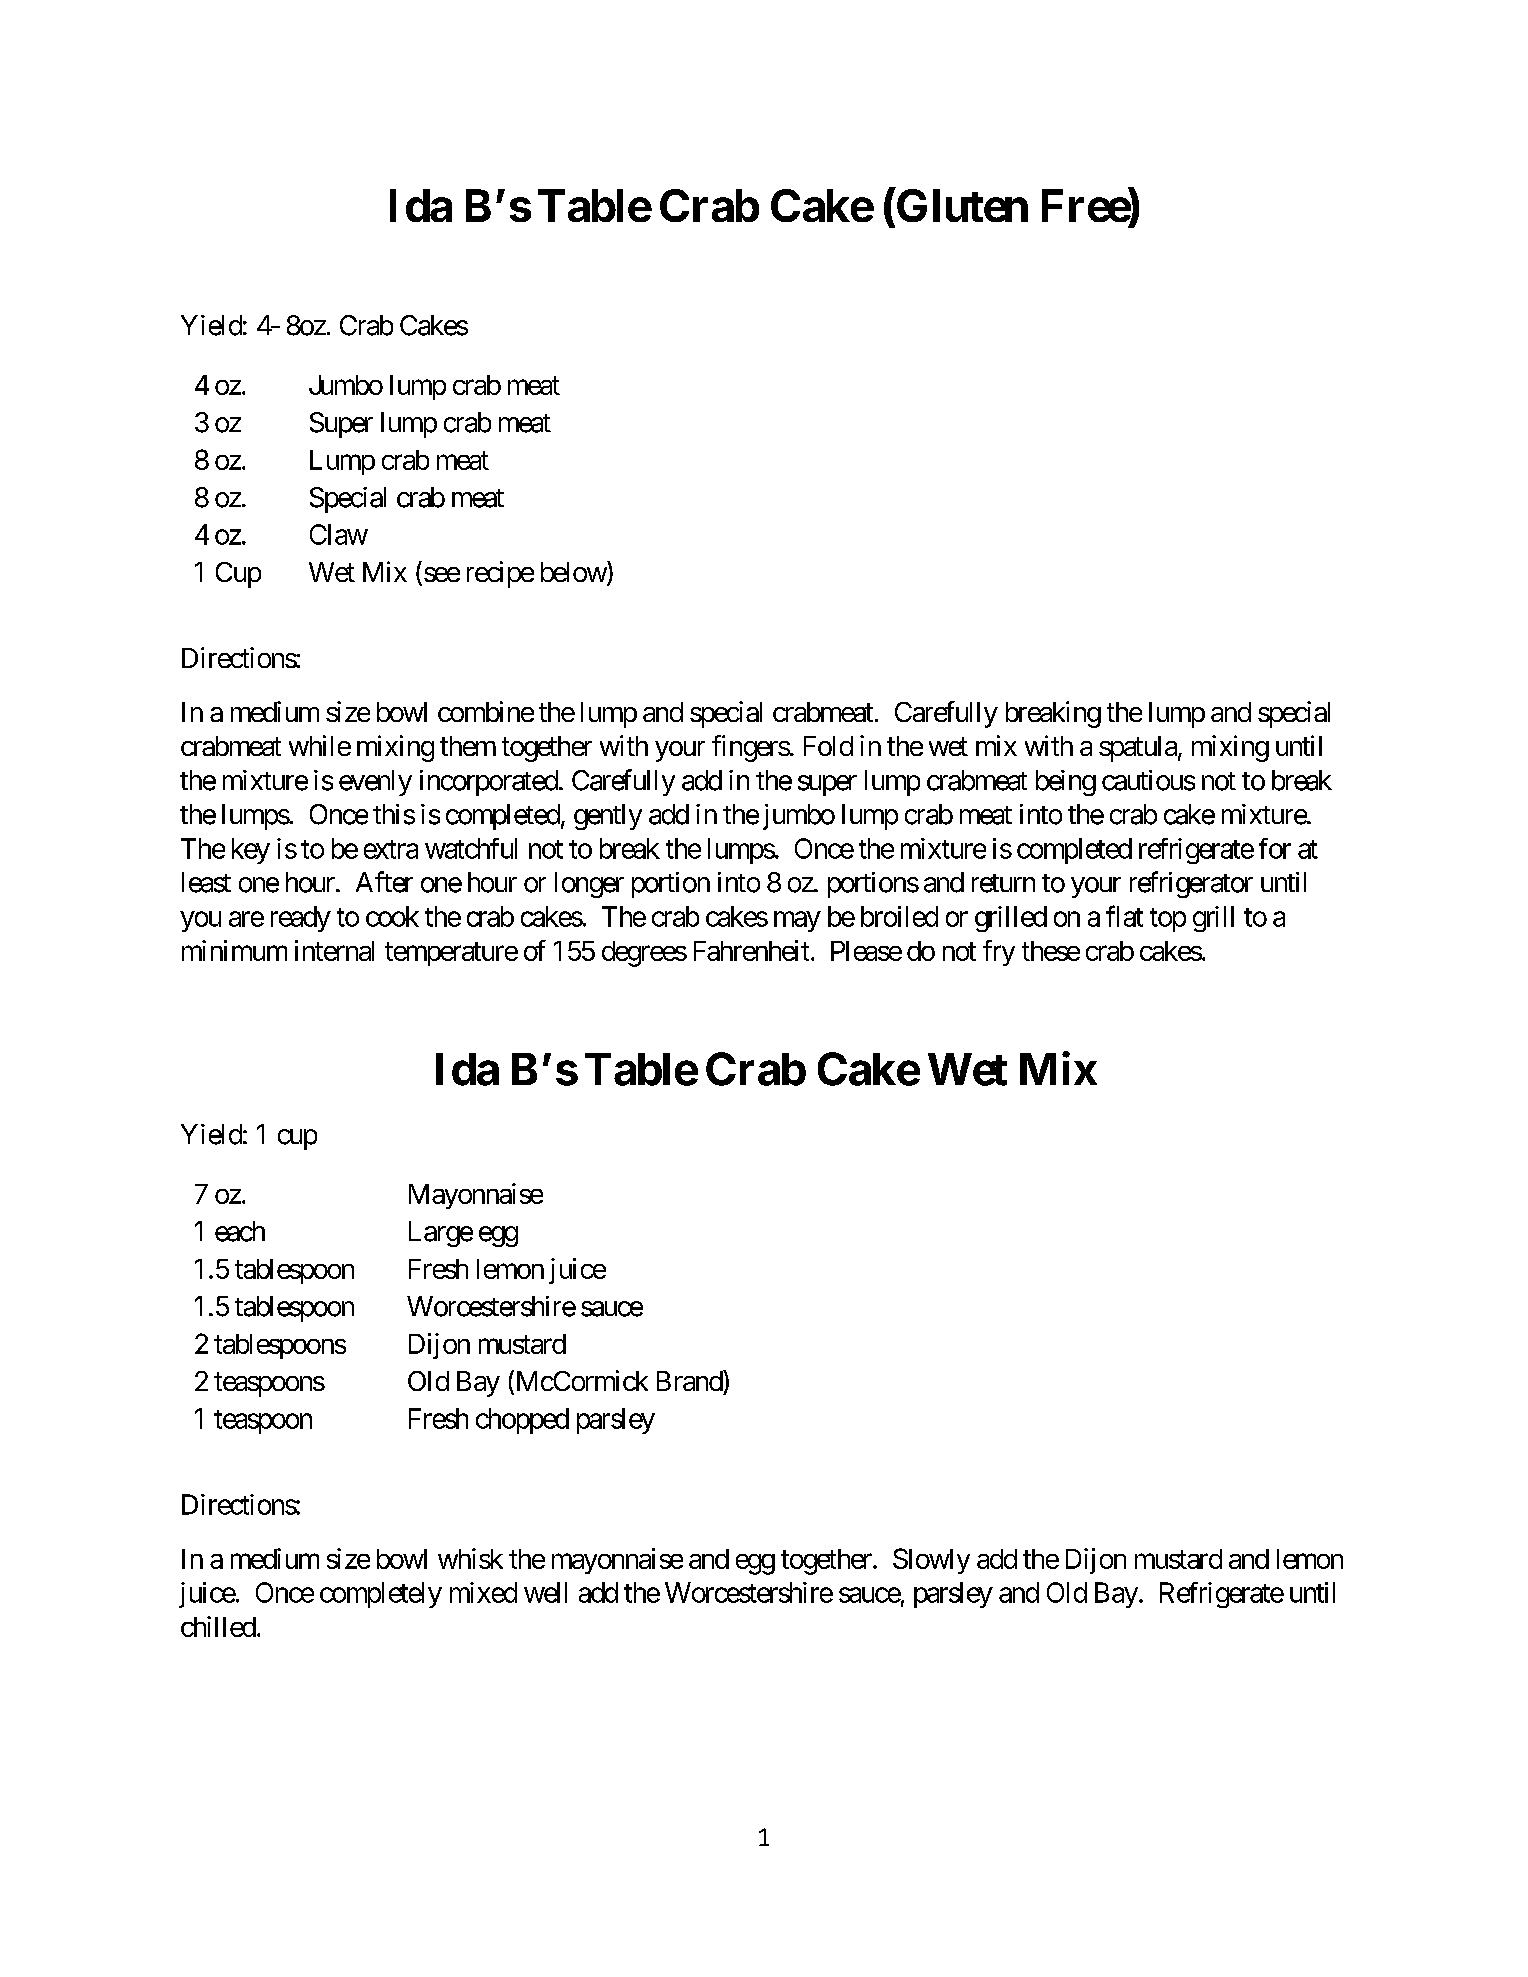 The image size is (1528, 1977). I want to click on Claw, so click(339, 534).
